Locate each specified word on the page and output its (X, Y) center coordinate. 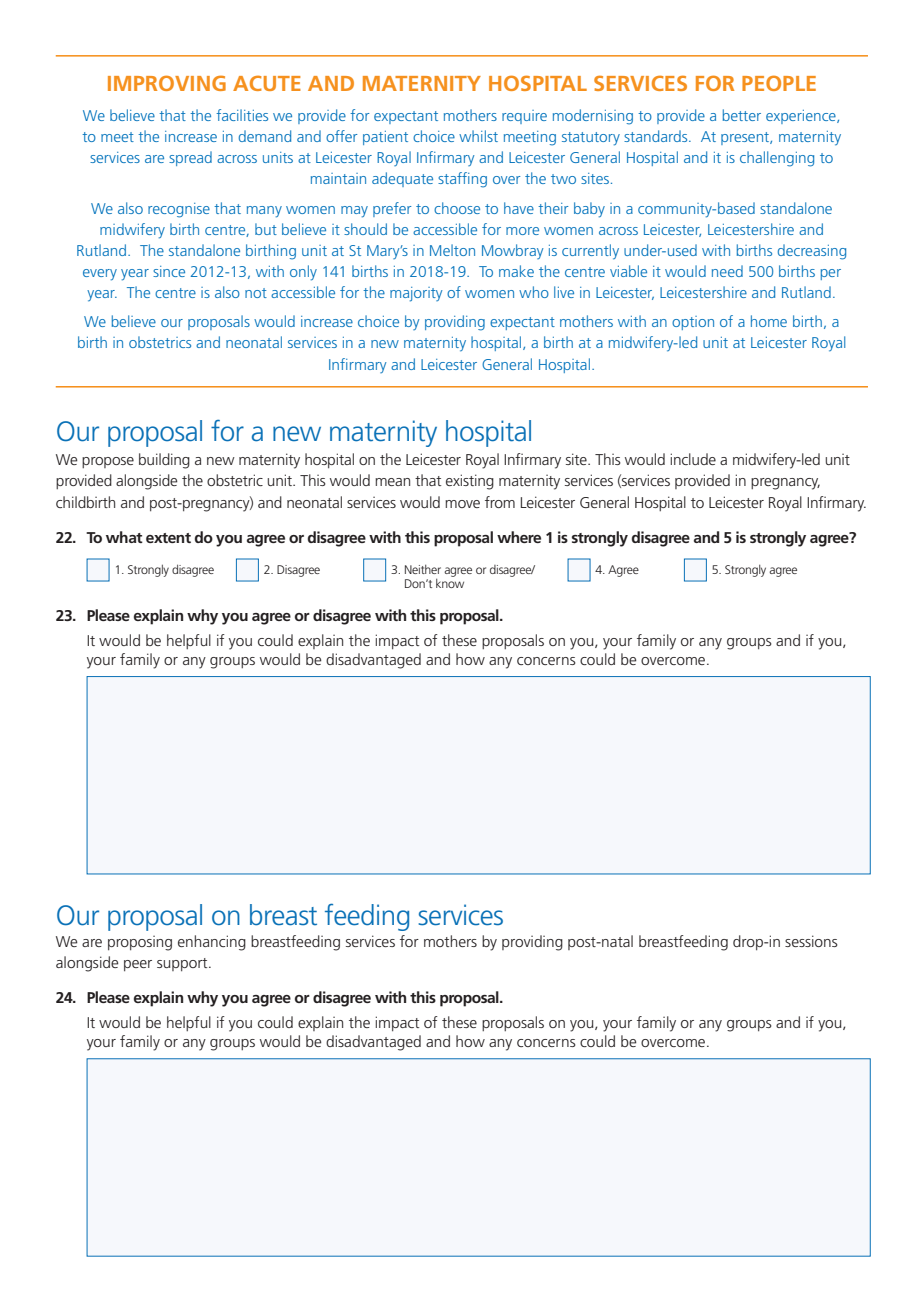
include (693, 459)
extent (168, 538)
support (183, 964)
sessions (811, 941)
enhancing (212, 943)
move (462, 504)
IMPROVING (167, 83)
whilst (478, 136)
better (742, 115)
